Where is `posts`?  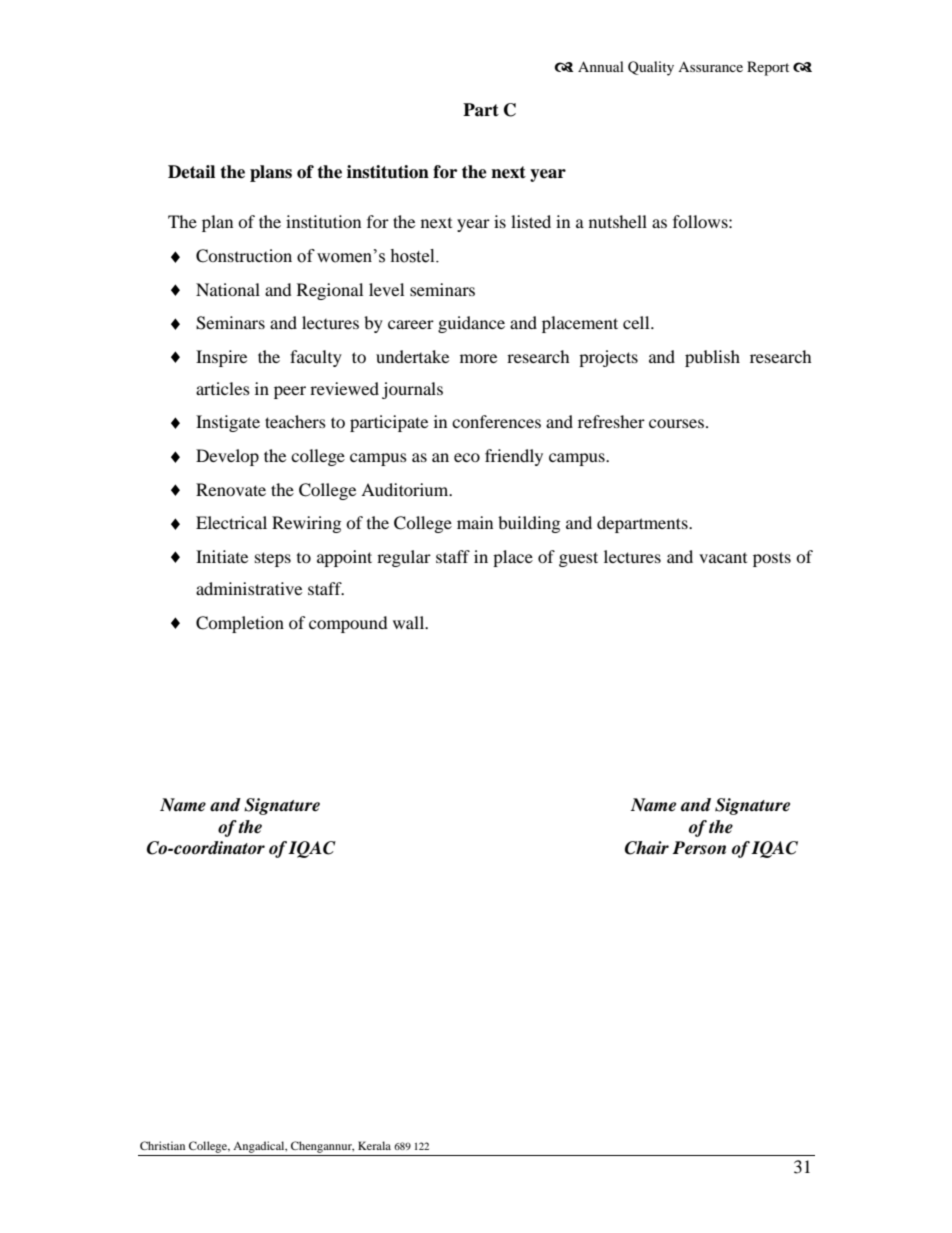
posts is located at coordinates (772, 559).
